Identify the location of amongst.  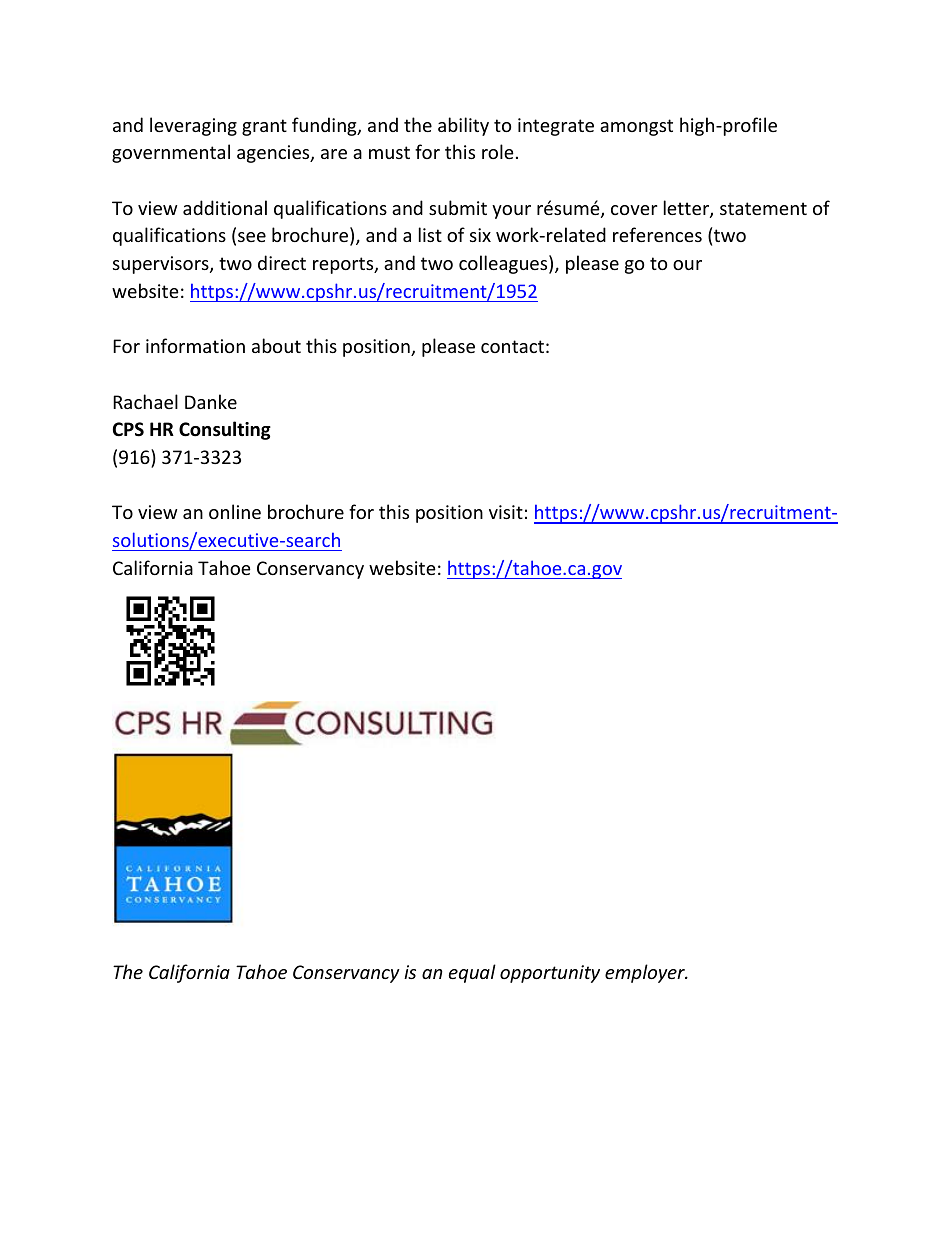
(636, 127).
